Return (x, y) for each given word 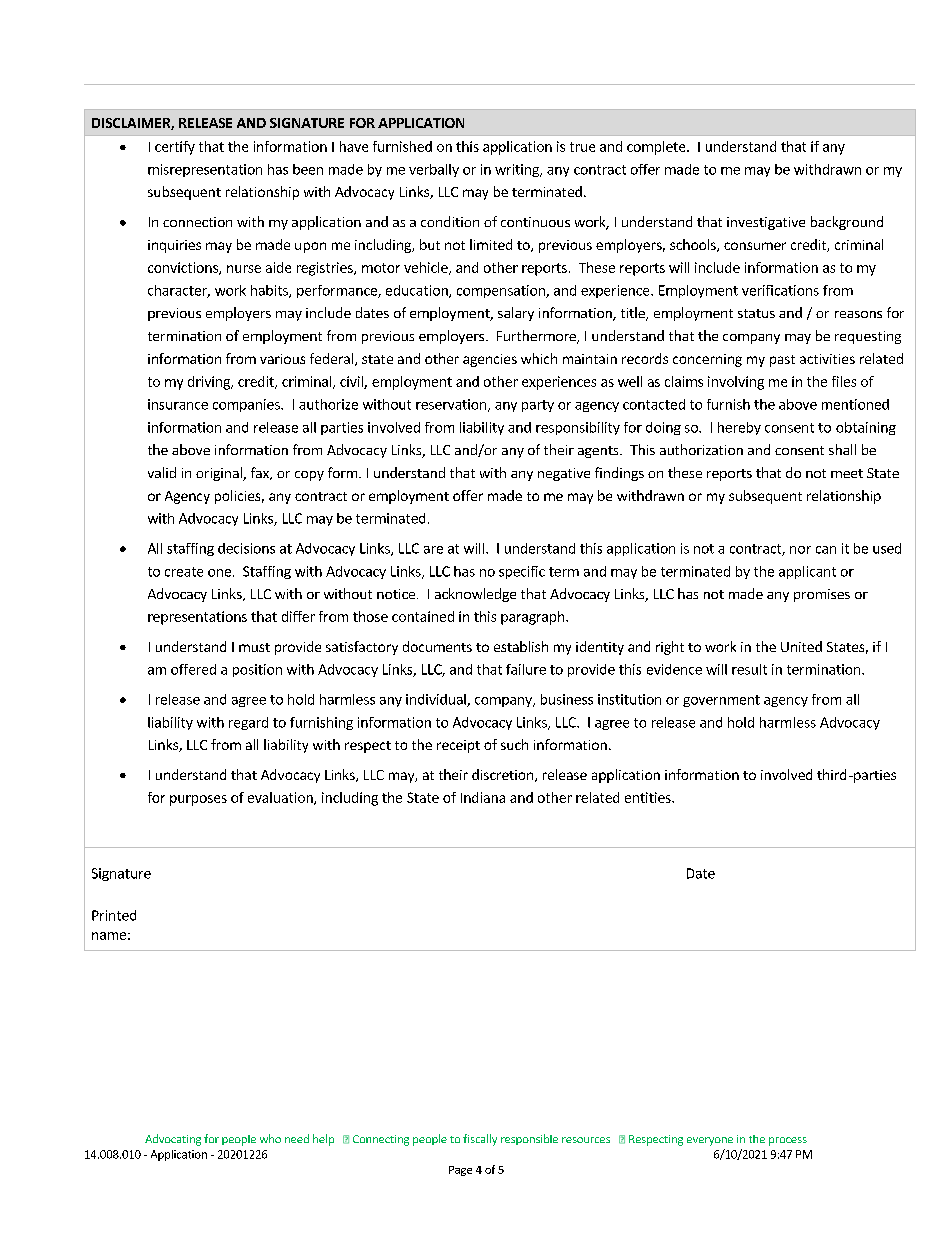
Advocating (173, 1140)
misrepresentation (205, 170)
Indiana (483, 797)
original (220, 474)
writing (518, 170)
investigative (766, 223)
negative (564, 474)
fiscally (480, 1140)
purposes (198, 800)
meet (847, 473)
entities (649, 797)
